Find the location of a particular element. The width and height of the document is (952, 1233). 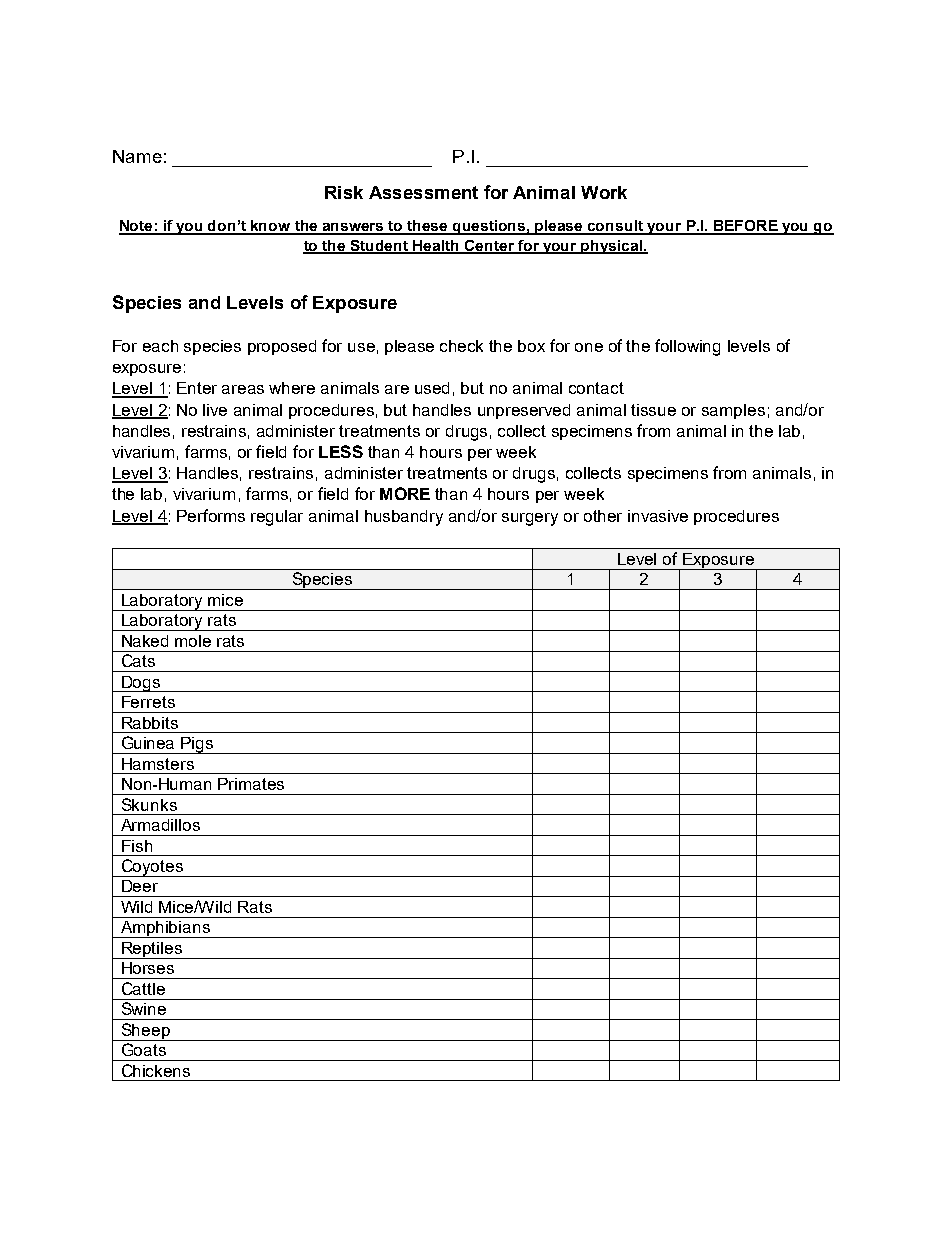

Cattle is located at coordinates (143, 988).
